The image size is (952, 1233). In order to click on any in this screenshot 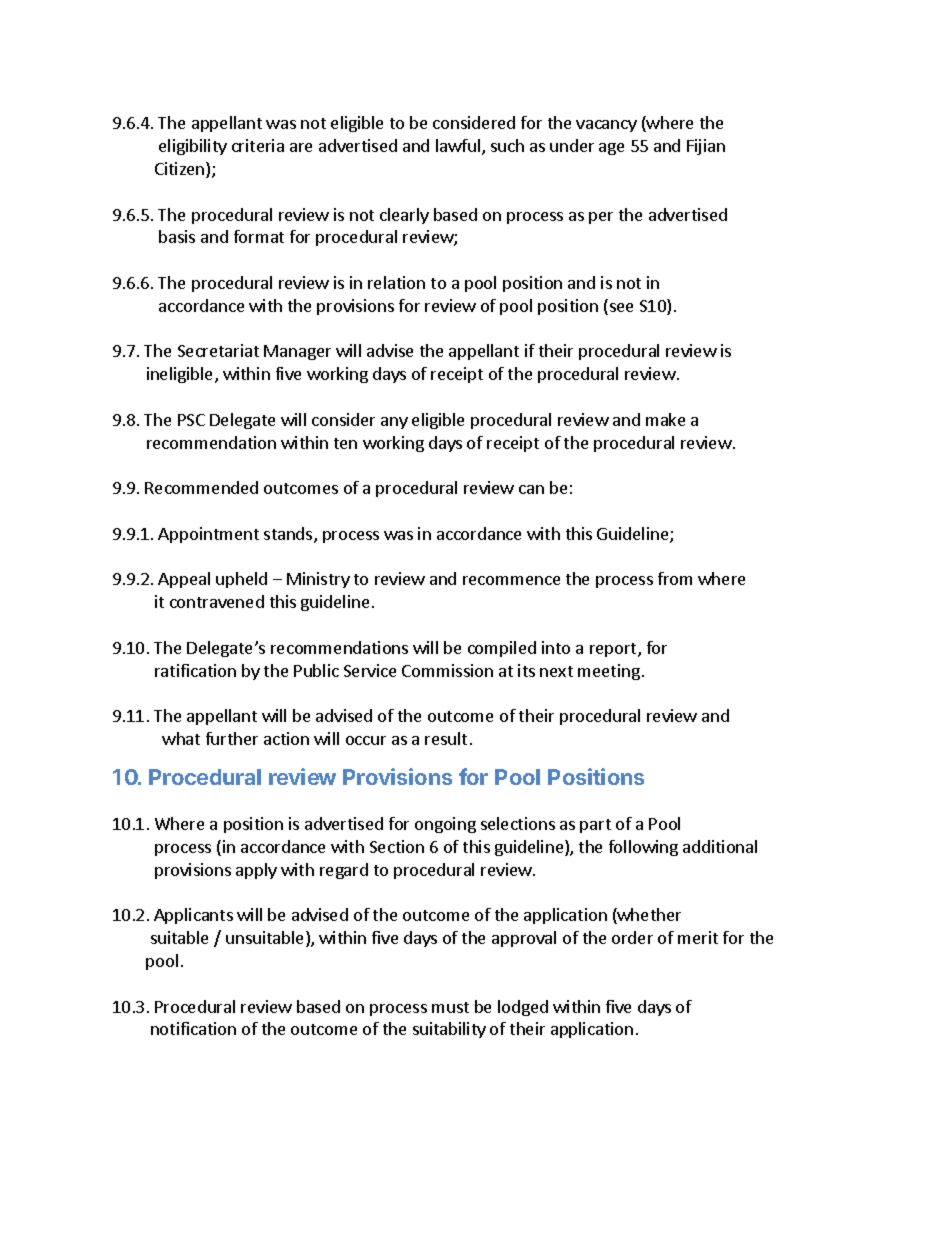, I will do `click(394, 423)`.
